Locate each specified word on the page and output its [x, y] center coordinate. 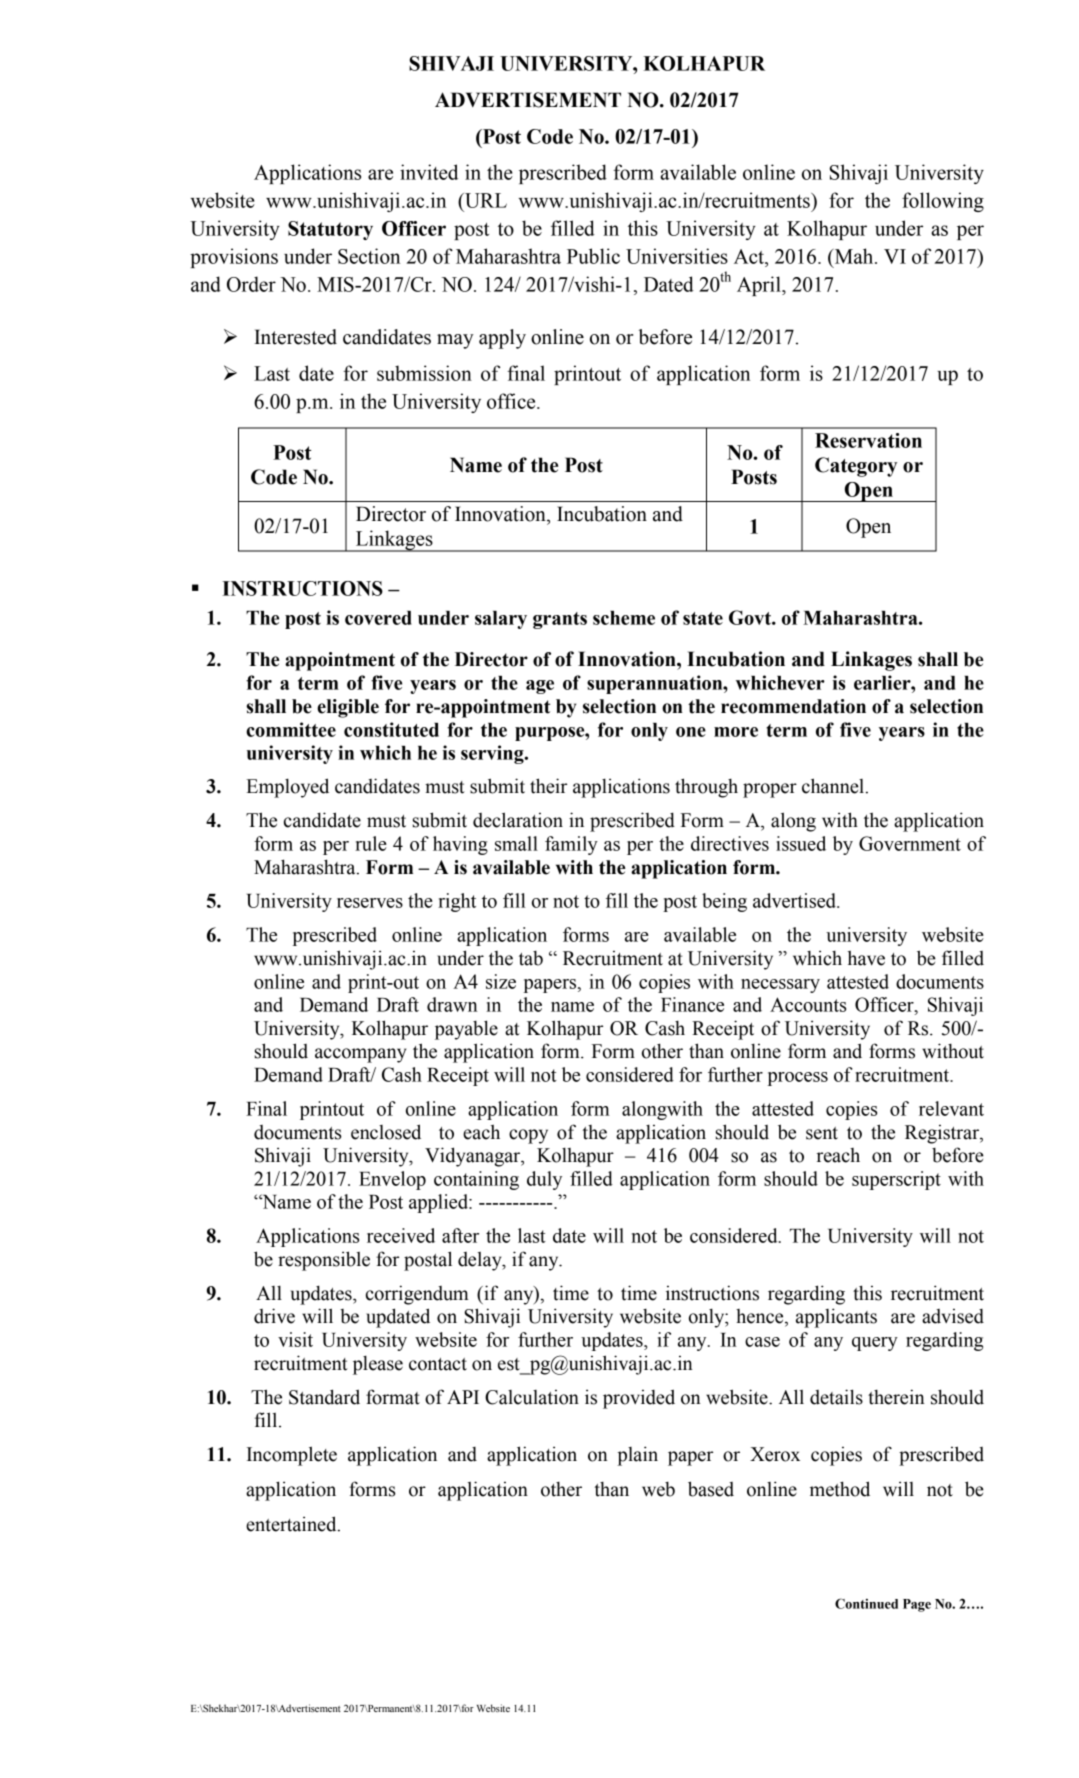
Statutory [330, 230]
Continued [866, 1603]
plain [637, 1456]
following [943, 202]
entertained [292, 1524]
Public [593, 256]
